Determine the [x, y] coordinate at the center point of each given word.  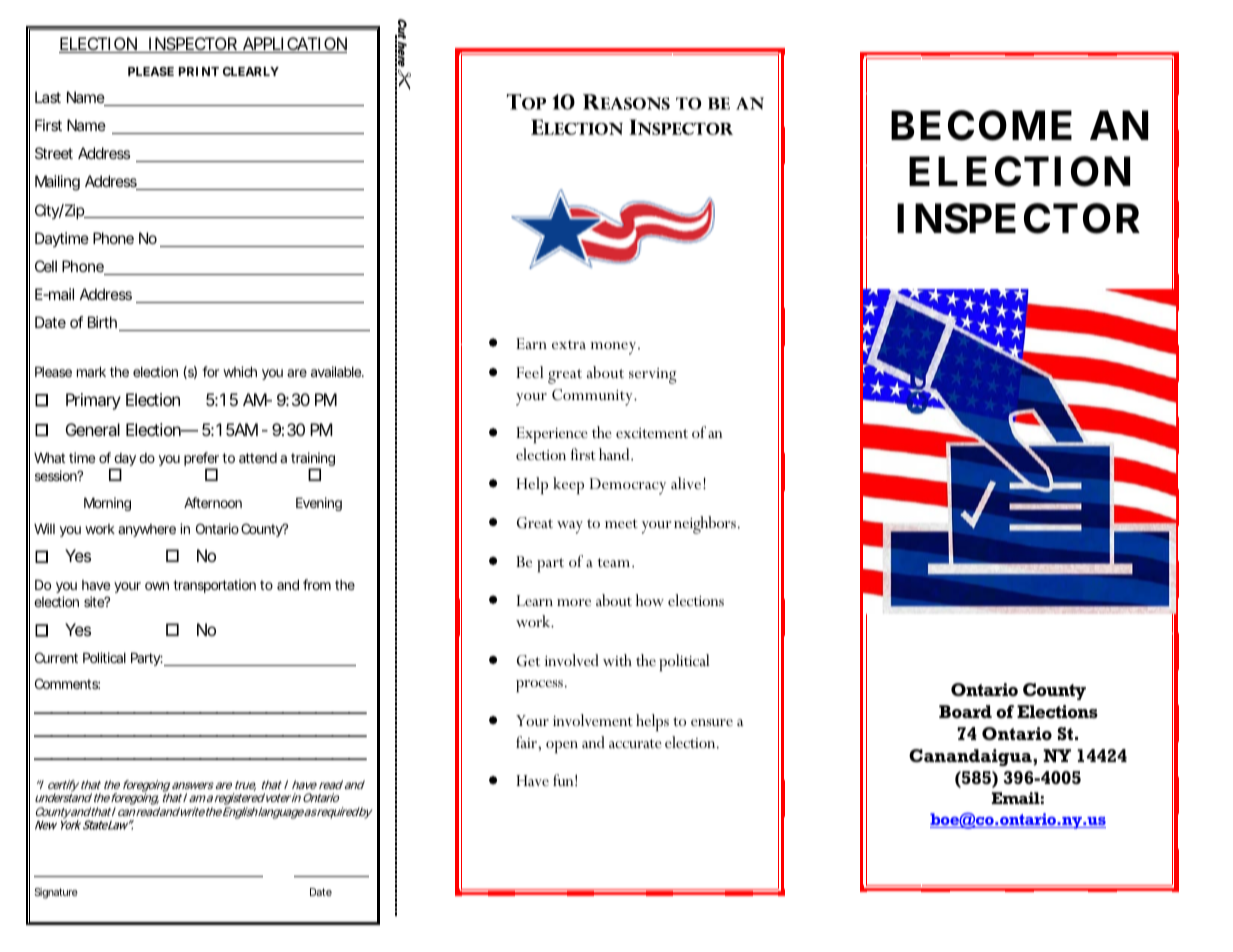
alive [687, 483]
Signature [56, 893]
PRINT [199, 71]
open [562, 747]
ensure [712, 722]
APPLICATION [293, 45]
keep [568, 485]
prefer [201, 460]
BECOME [981, 125]
